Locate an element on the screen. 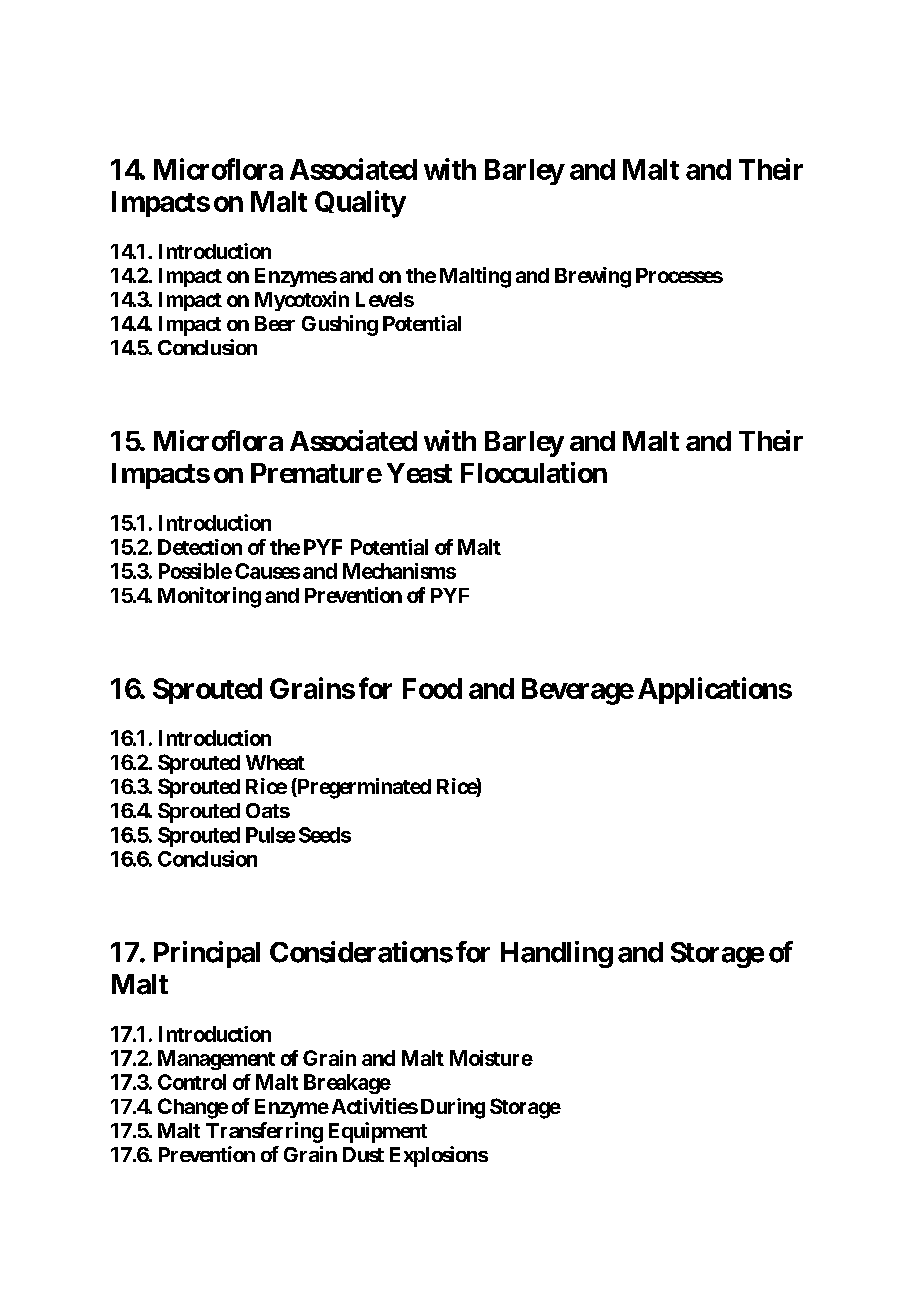  Equipment is located at coordinates (378, 1132).
